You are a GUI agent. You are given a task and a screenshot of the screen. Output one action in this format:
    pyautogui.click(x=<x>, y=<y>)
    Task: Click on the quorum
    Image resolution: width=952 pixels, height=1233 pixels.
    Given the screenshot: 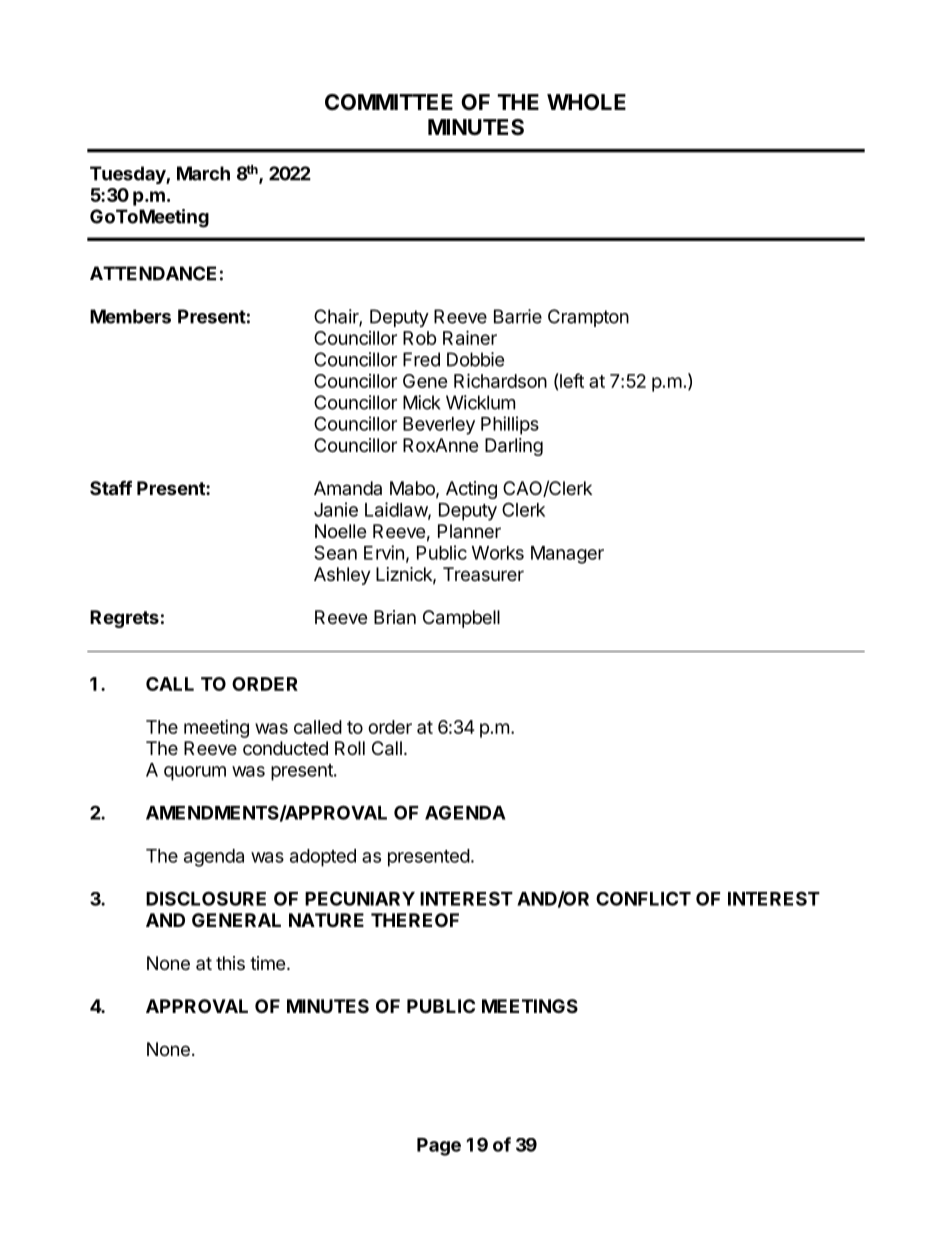 What is the action you would take?
    pyautogui.click(x=195, y=773)
